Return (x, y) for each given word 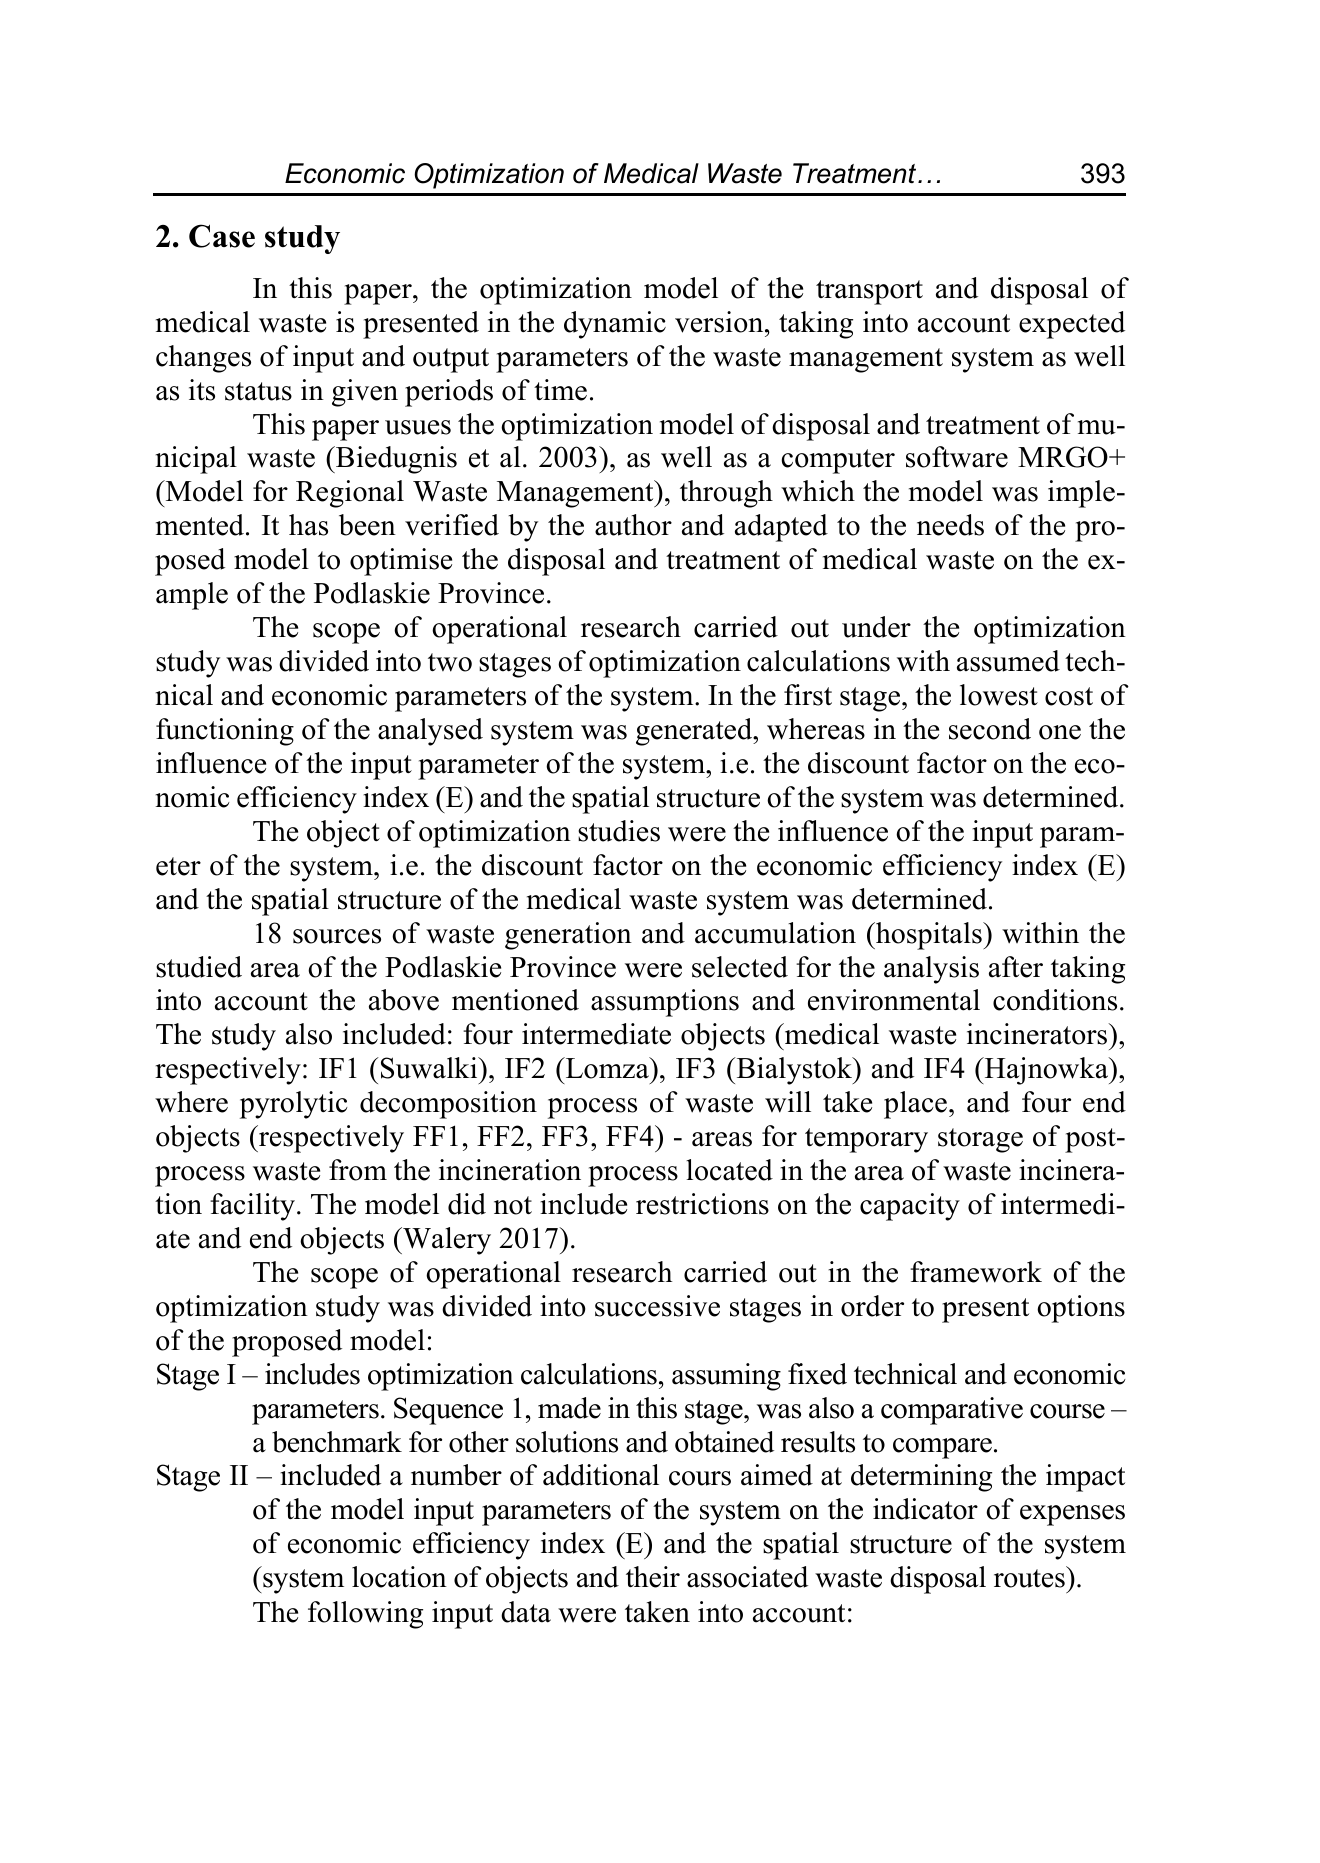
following (365, 1615)
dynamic (615, 325)
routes (1029, 1578)
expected (1072, 325)
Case (222, 236)
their (653, 1577)
